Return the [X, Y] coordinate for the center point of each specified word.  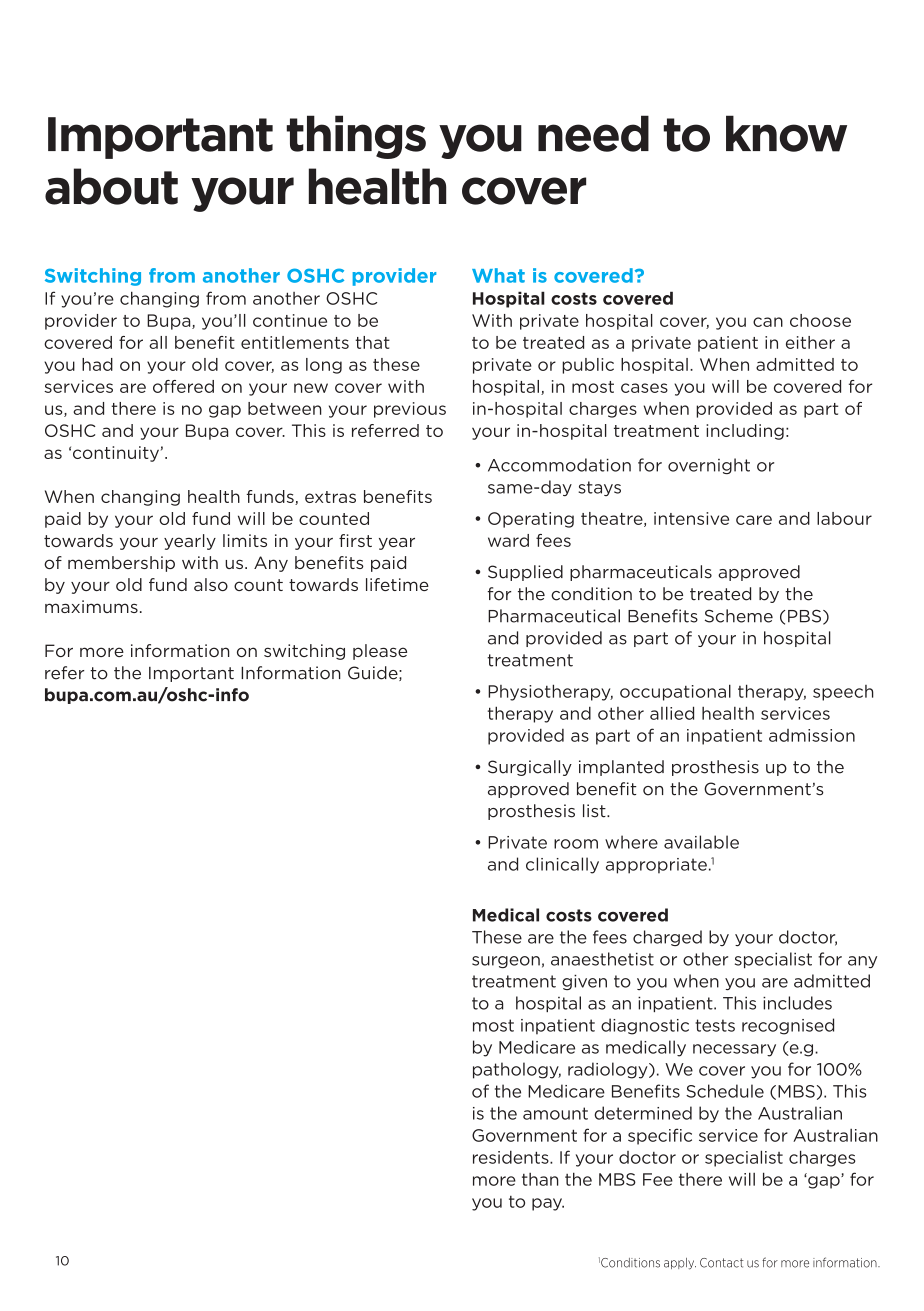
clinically [562, 865]
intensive [691, 518]
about [111, 186]
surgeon [506, 962]
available [701, 842]
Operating [531, 520]
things [356, 137]
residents [512, 1157]
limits [245, 540]
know [786, 133]
